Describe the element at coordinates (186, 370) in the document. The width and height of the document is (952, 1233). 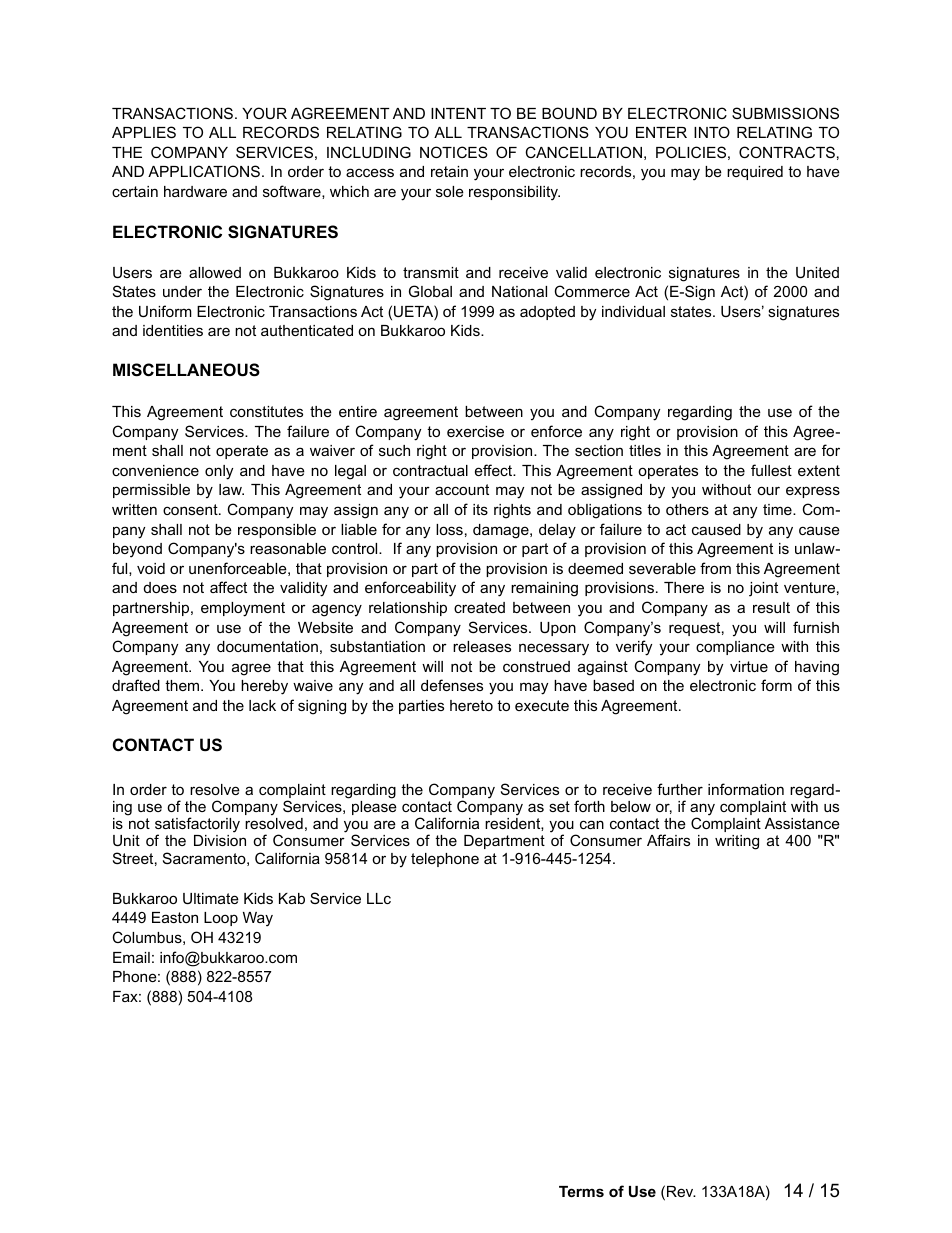
I see `MISCELLANEOUS` at that location.
